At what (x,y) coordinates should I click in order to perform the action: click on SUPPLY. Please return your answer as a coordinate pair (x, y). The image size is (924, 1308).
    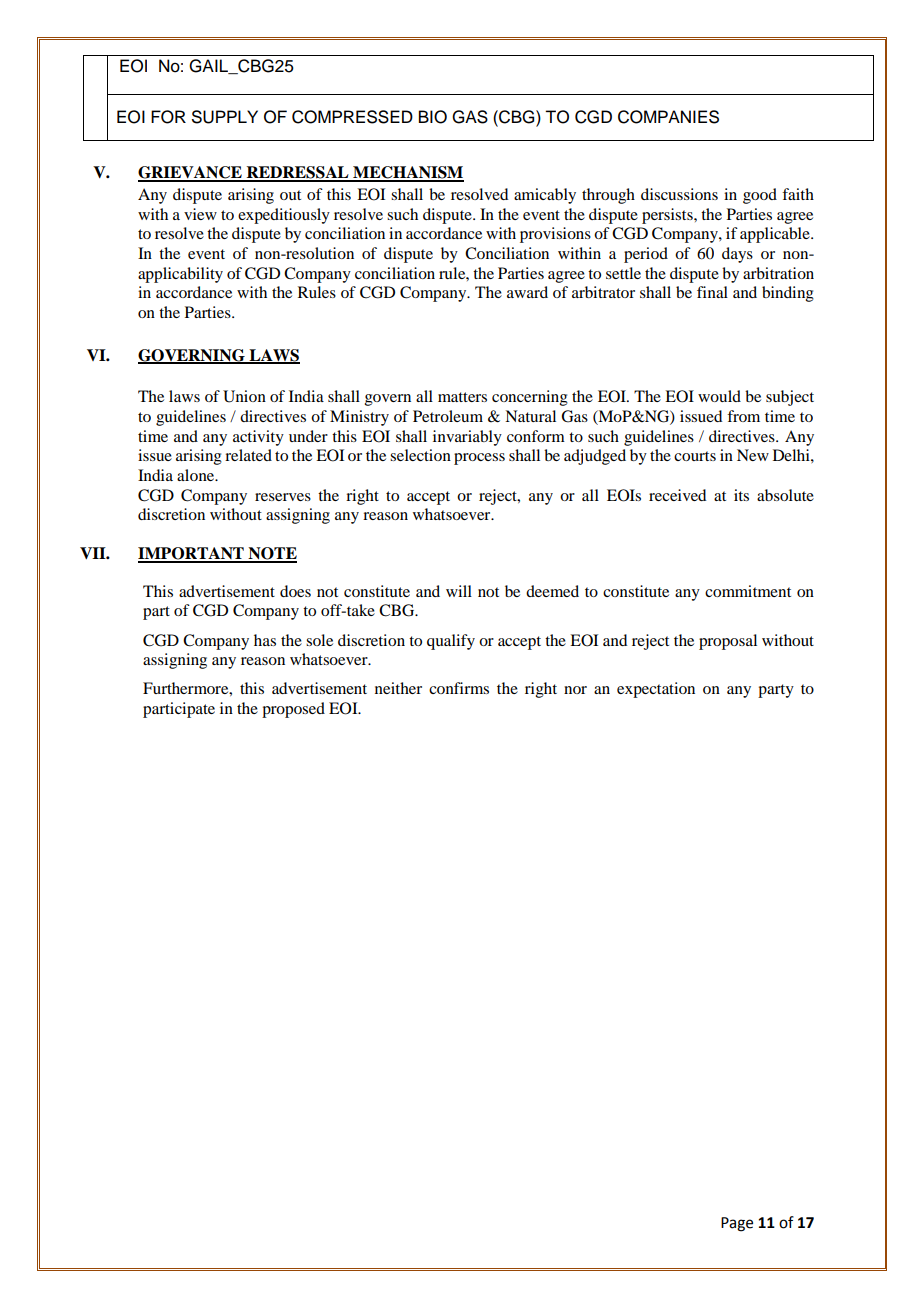
    Looking at the image, I should click on (225, 117).
